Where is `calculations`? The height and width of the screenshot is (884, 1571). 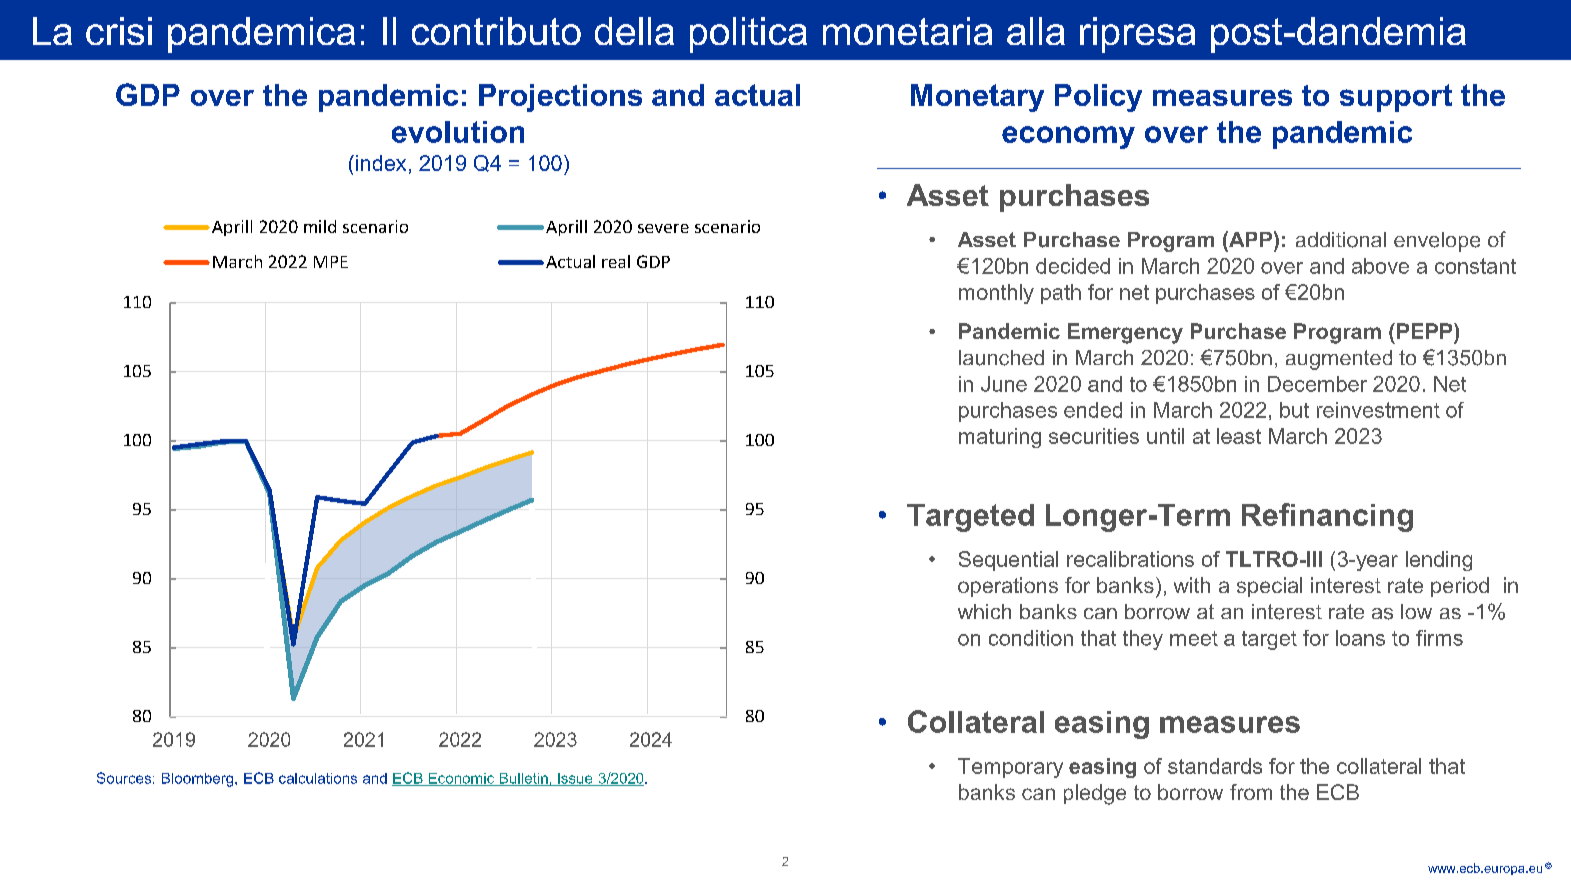 calculations is located at coordinates (318, 778).
